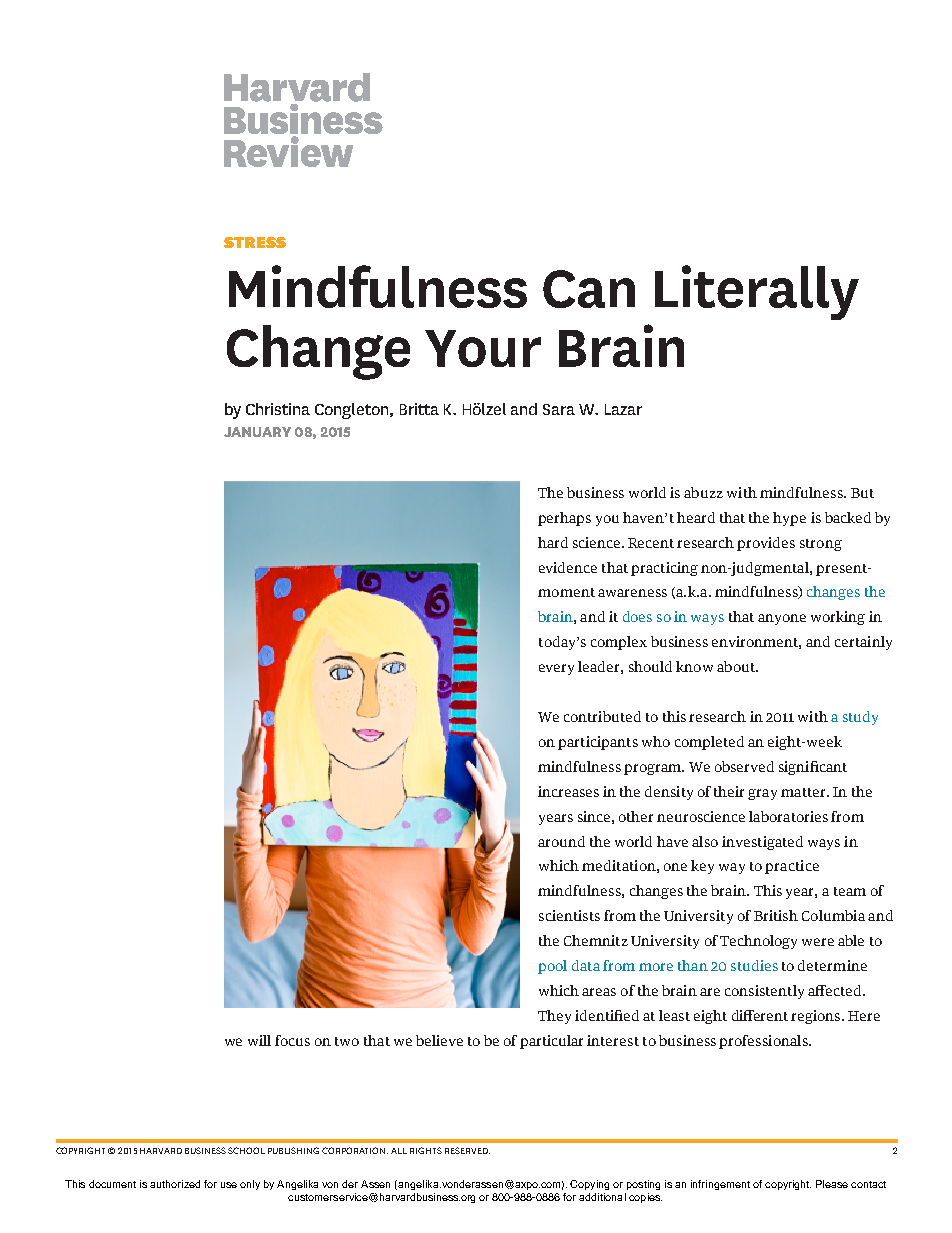 Image resolution: width=952 pixels, height=1233 pixels. I want to click on Literally, so click(757, 292).
